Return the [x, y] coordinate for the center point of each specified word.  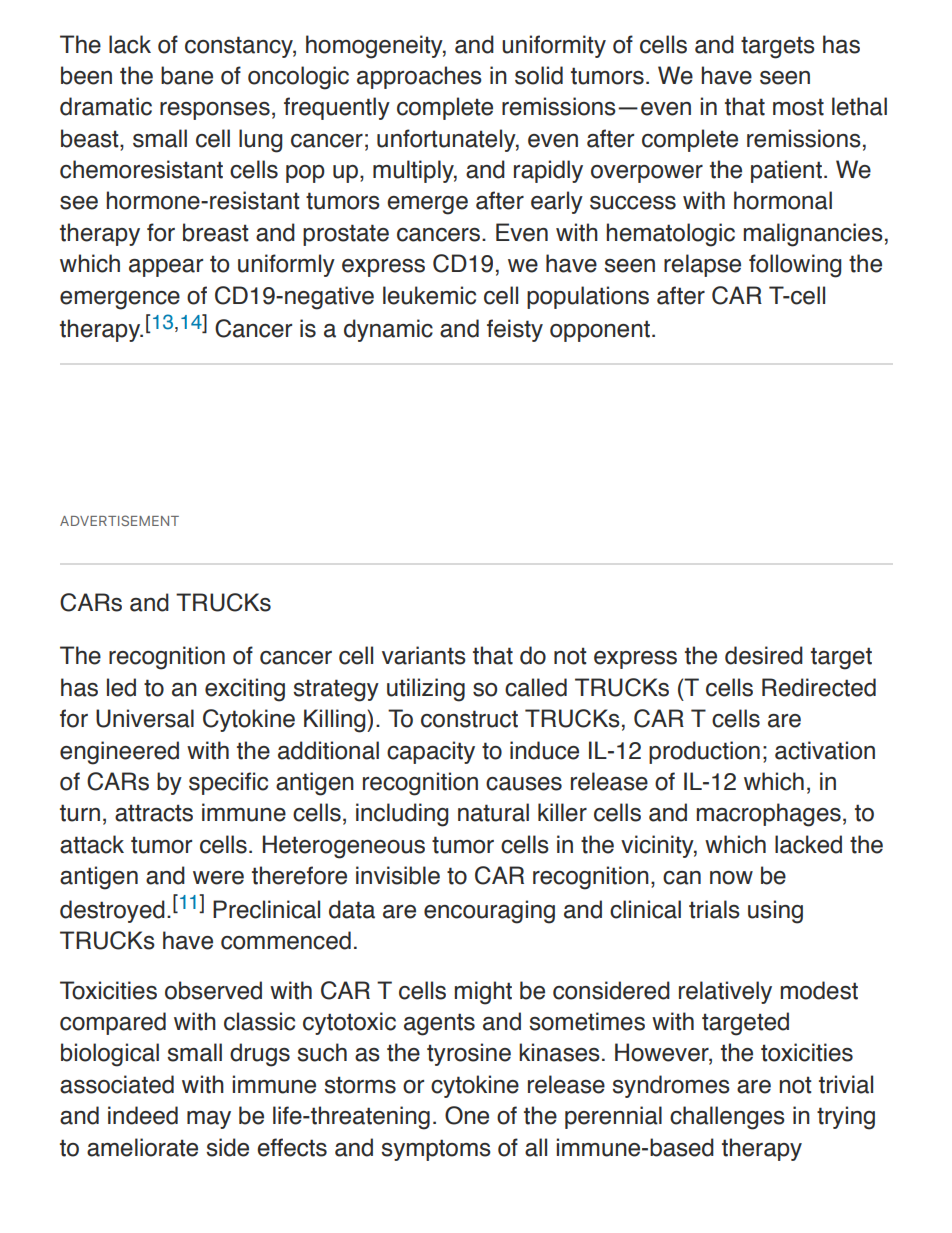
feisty [515, 330]
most [798, 107]
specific [228, 783]
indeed [143, 1115]
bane [187, 75]
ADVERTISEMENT [119, 520]
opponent [600, 331]
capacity [431, 752]
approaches [419, 77]
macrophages [769, 815]
